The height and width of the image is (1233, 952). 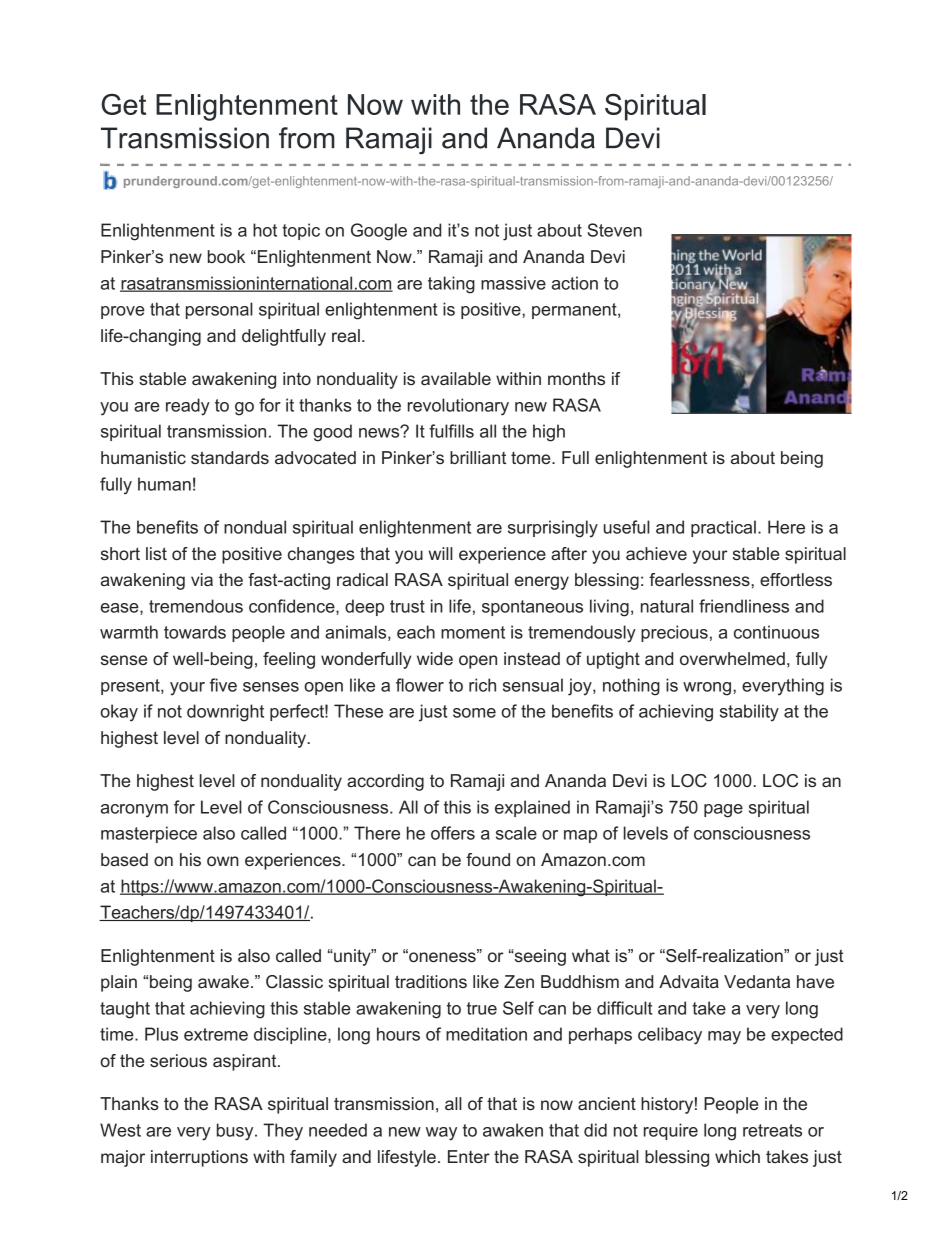 What do you see at coordinates (451, 285) in the image?
I see `taking` at bounding box center [451, 285].
